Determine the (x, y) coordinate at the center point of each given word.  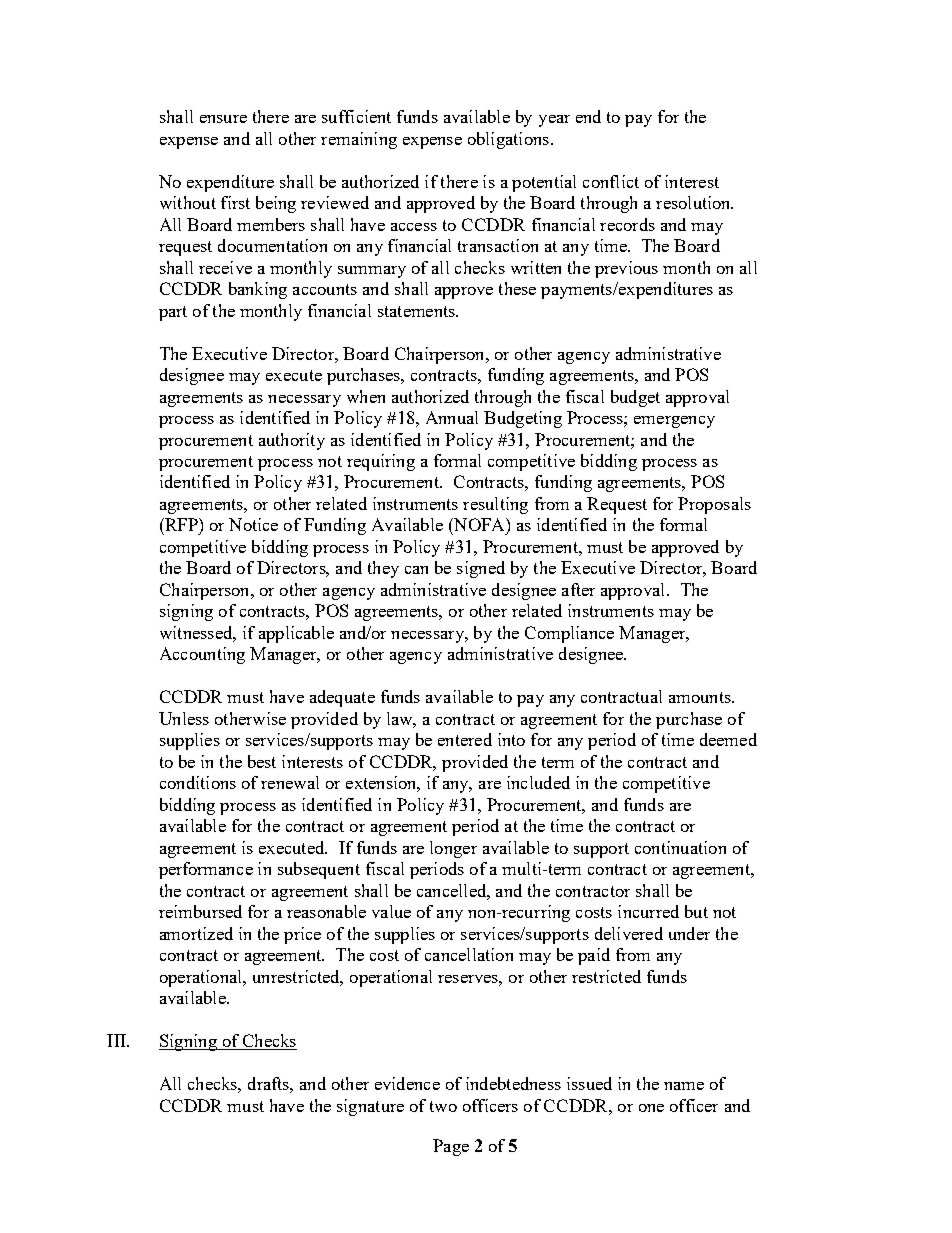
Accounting (202, 655)
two (443, 1106)
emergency (674, 422)
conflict (611, 181)
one (651, 1108)
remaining (359, 140)
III (117, 1040)
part (173, 313)
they (383, 569)
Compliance (569, 634)
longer (453, 849)
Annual (452, 417)
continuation (680, 847)
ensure (223, 119)
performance (206, 870)
